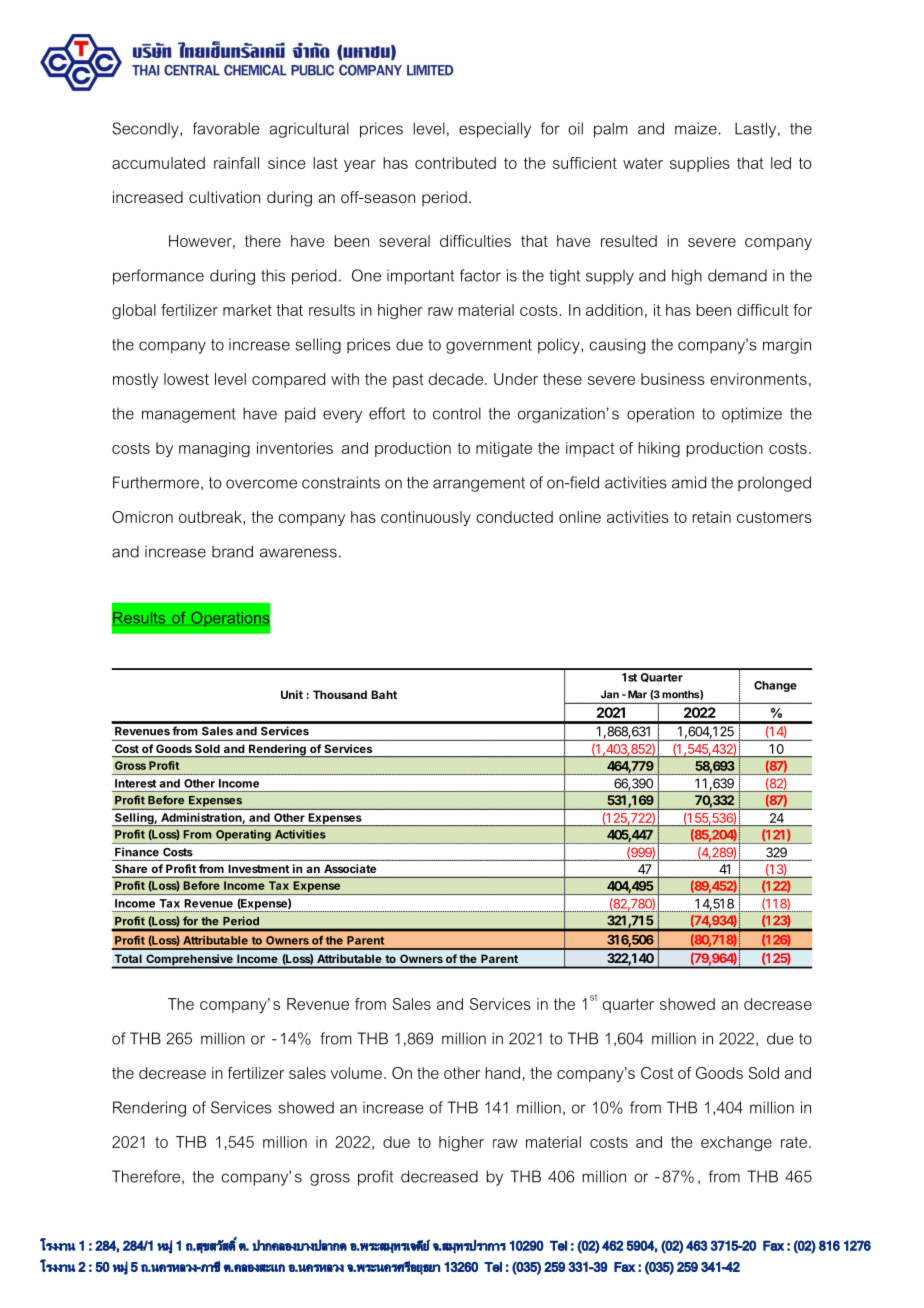  Describe the element at coordinates (700, 164) in the image. I see `supplies` at that location.
